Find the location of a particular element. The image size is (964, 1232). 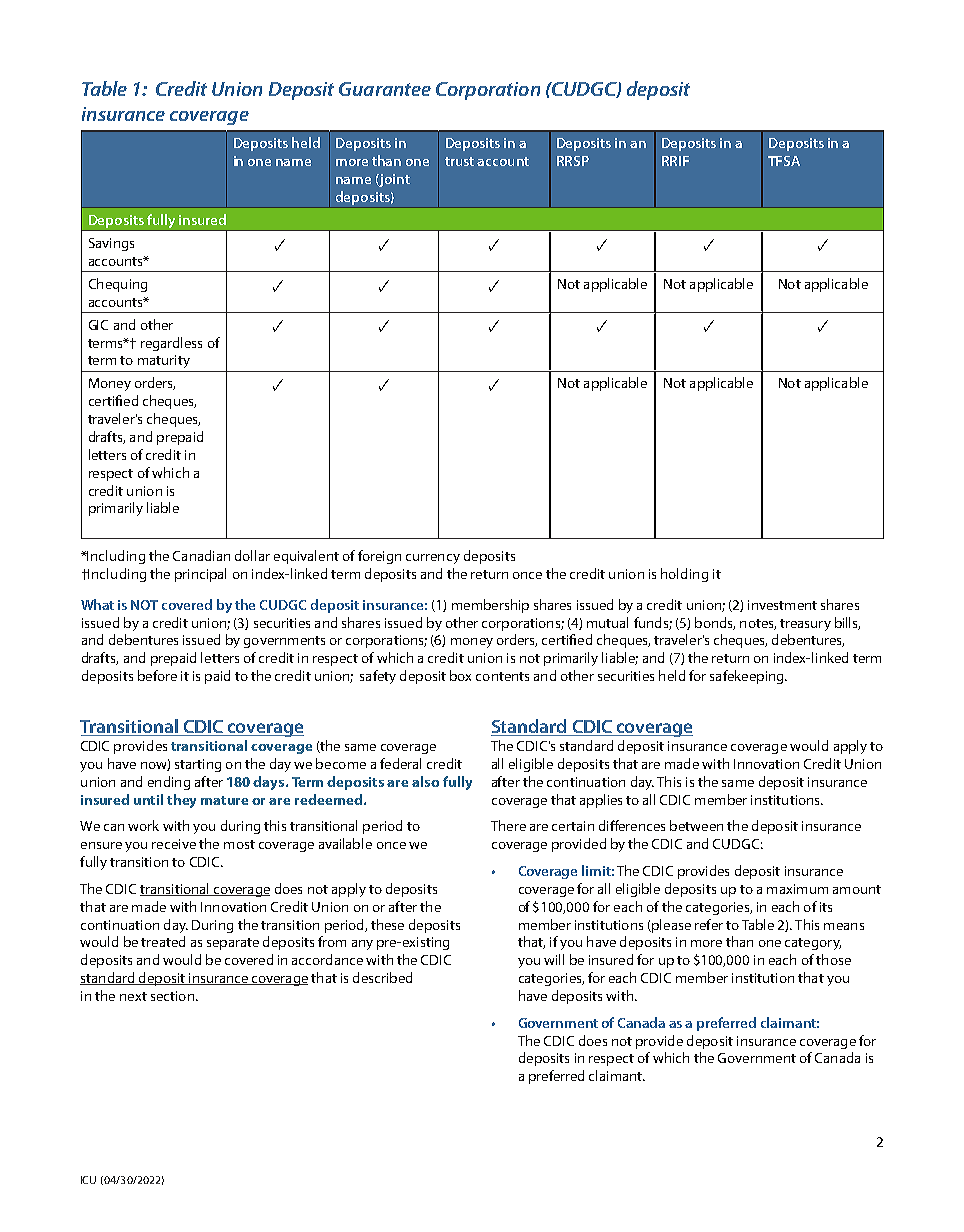

between is located at coordinates (696, 825).
